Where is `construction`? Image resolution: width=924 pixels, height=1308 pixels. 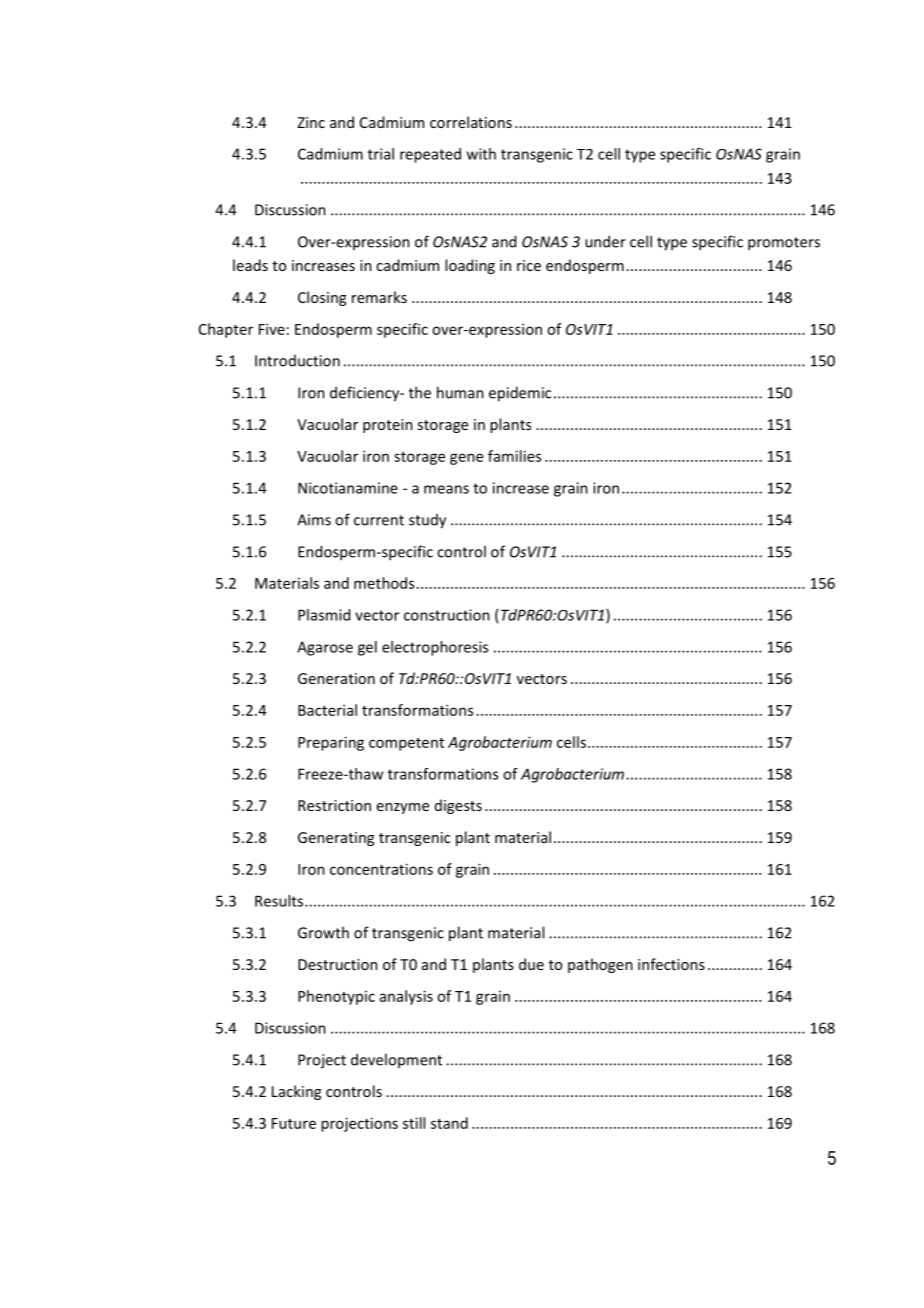
construction is located at coordinates (447, 615).
